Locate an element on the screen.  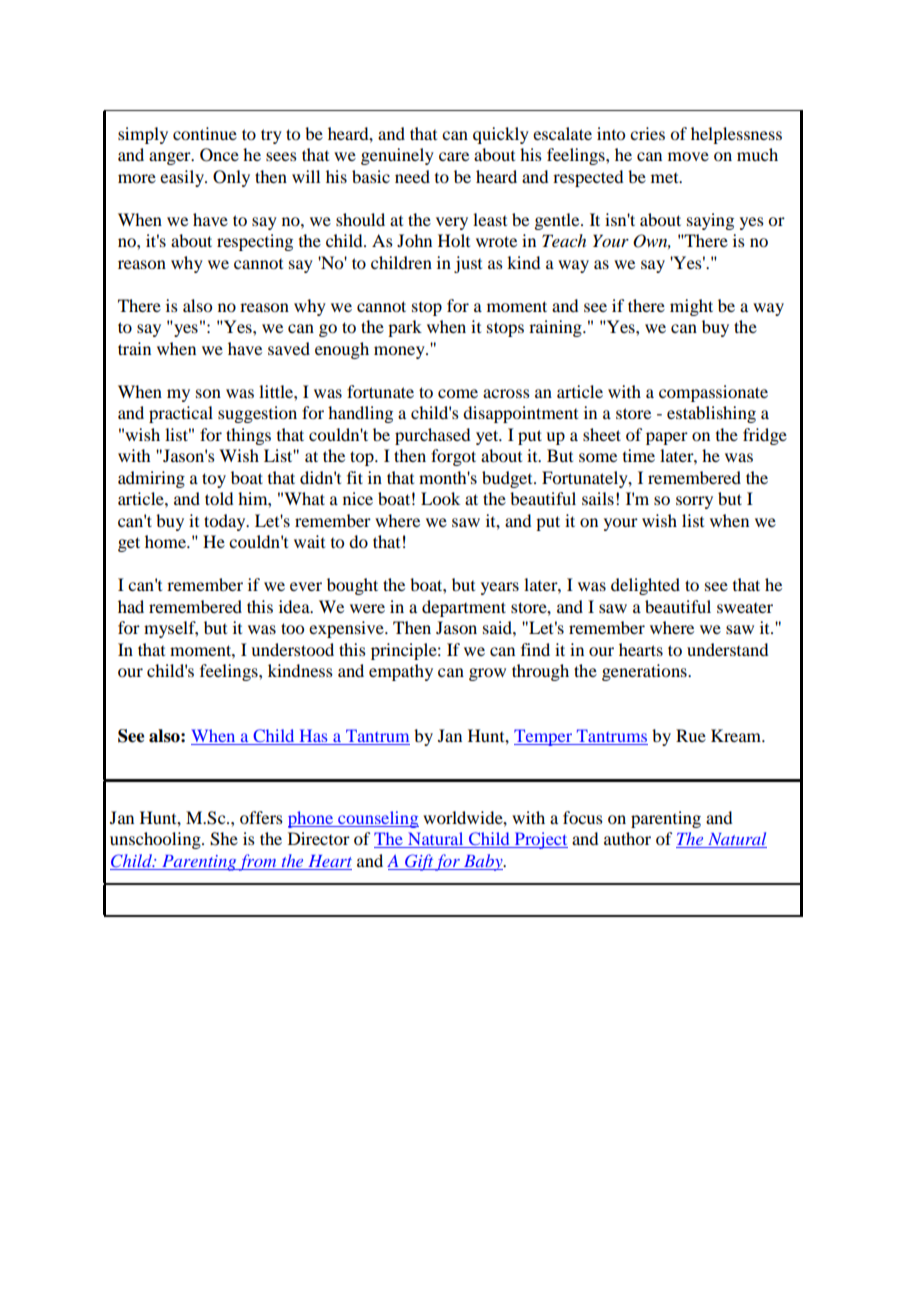
Look is located at coordinates (440, 498).
